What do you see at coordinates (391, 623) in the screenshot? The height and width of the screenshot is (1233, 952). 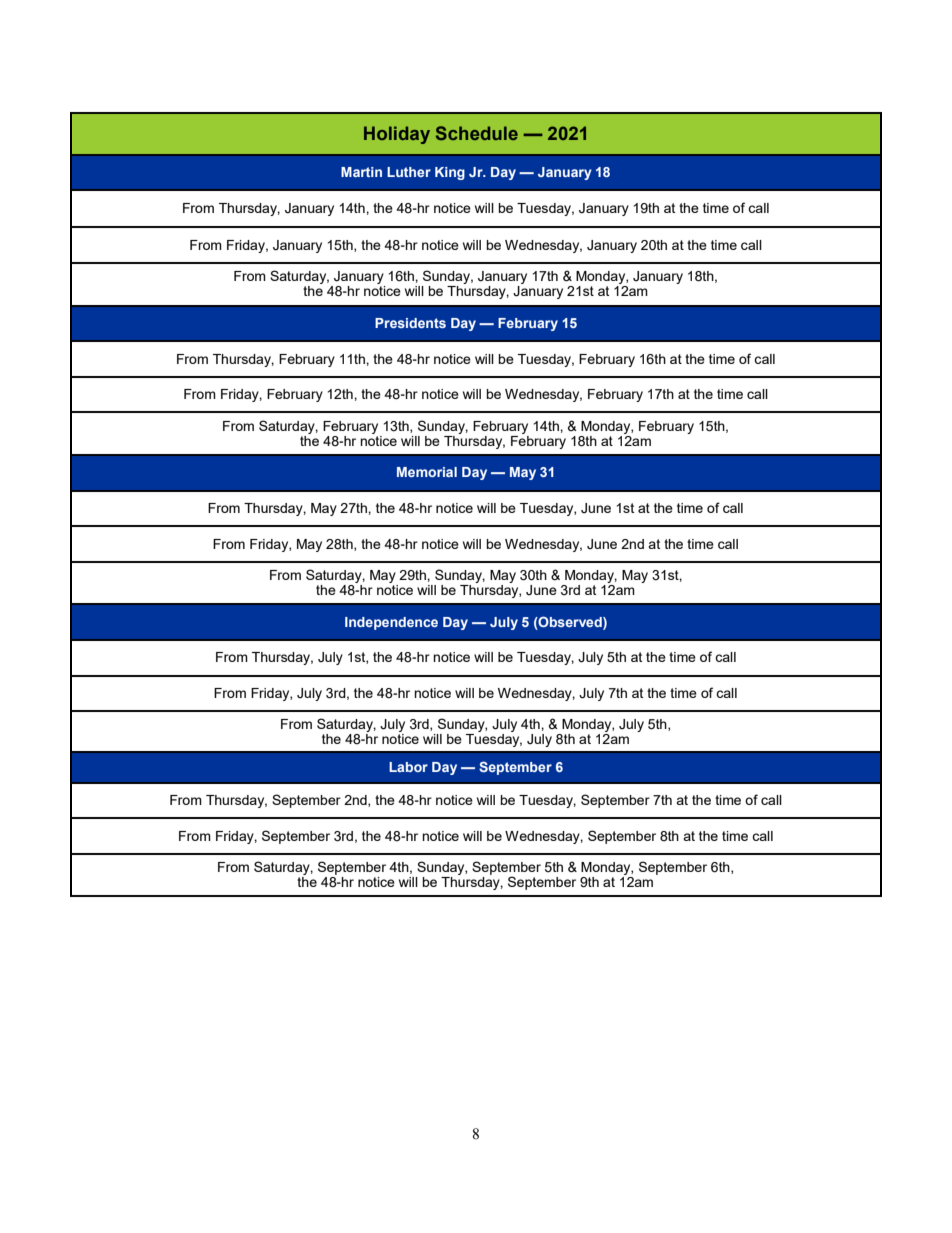 I see `Independence` at bounding box center [391, 623].
